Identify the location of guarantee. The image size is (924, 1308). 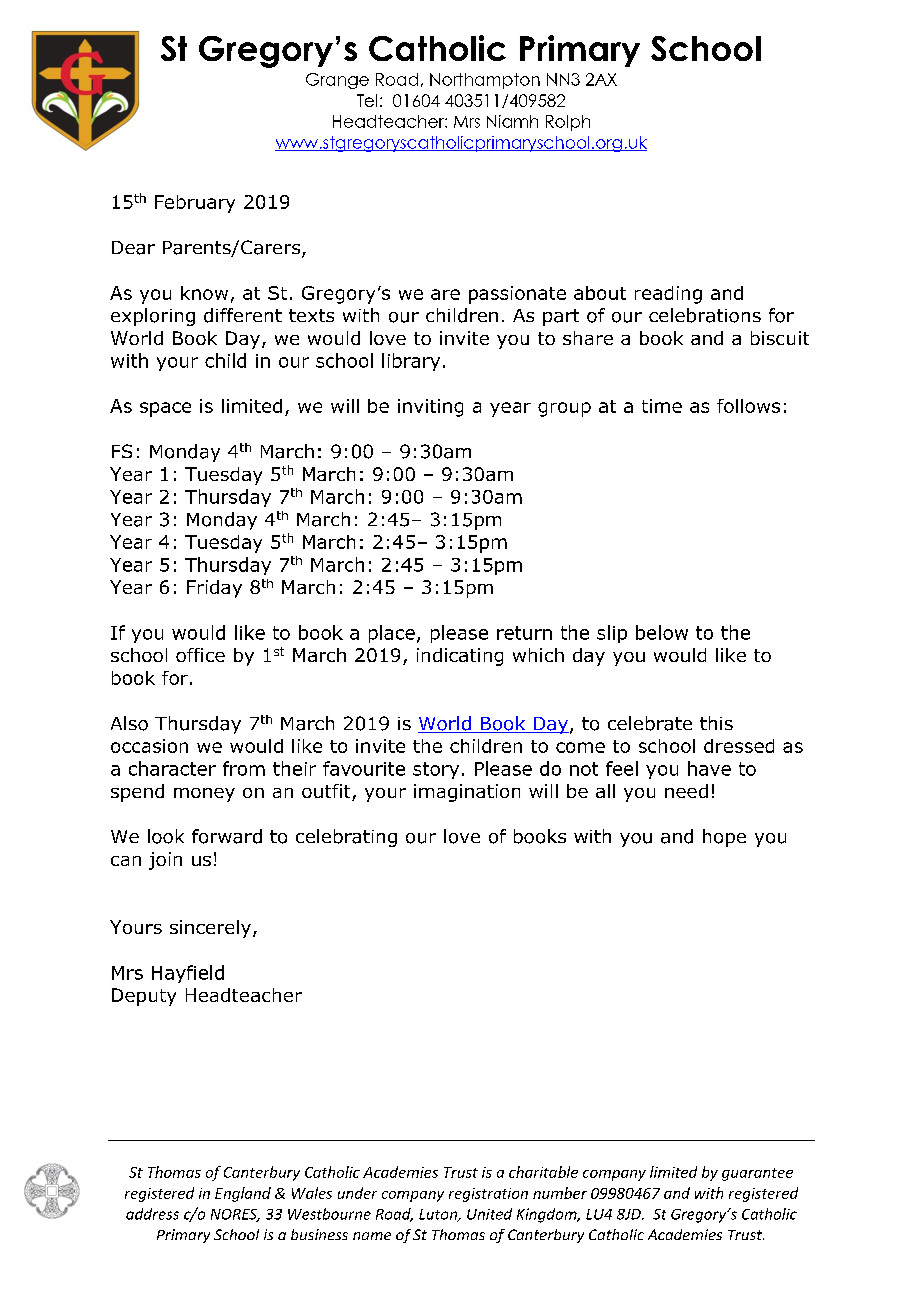
(757, 1174).
